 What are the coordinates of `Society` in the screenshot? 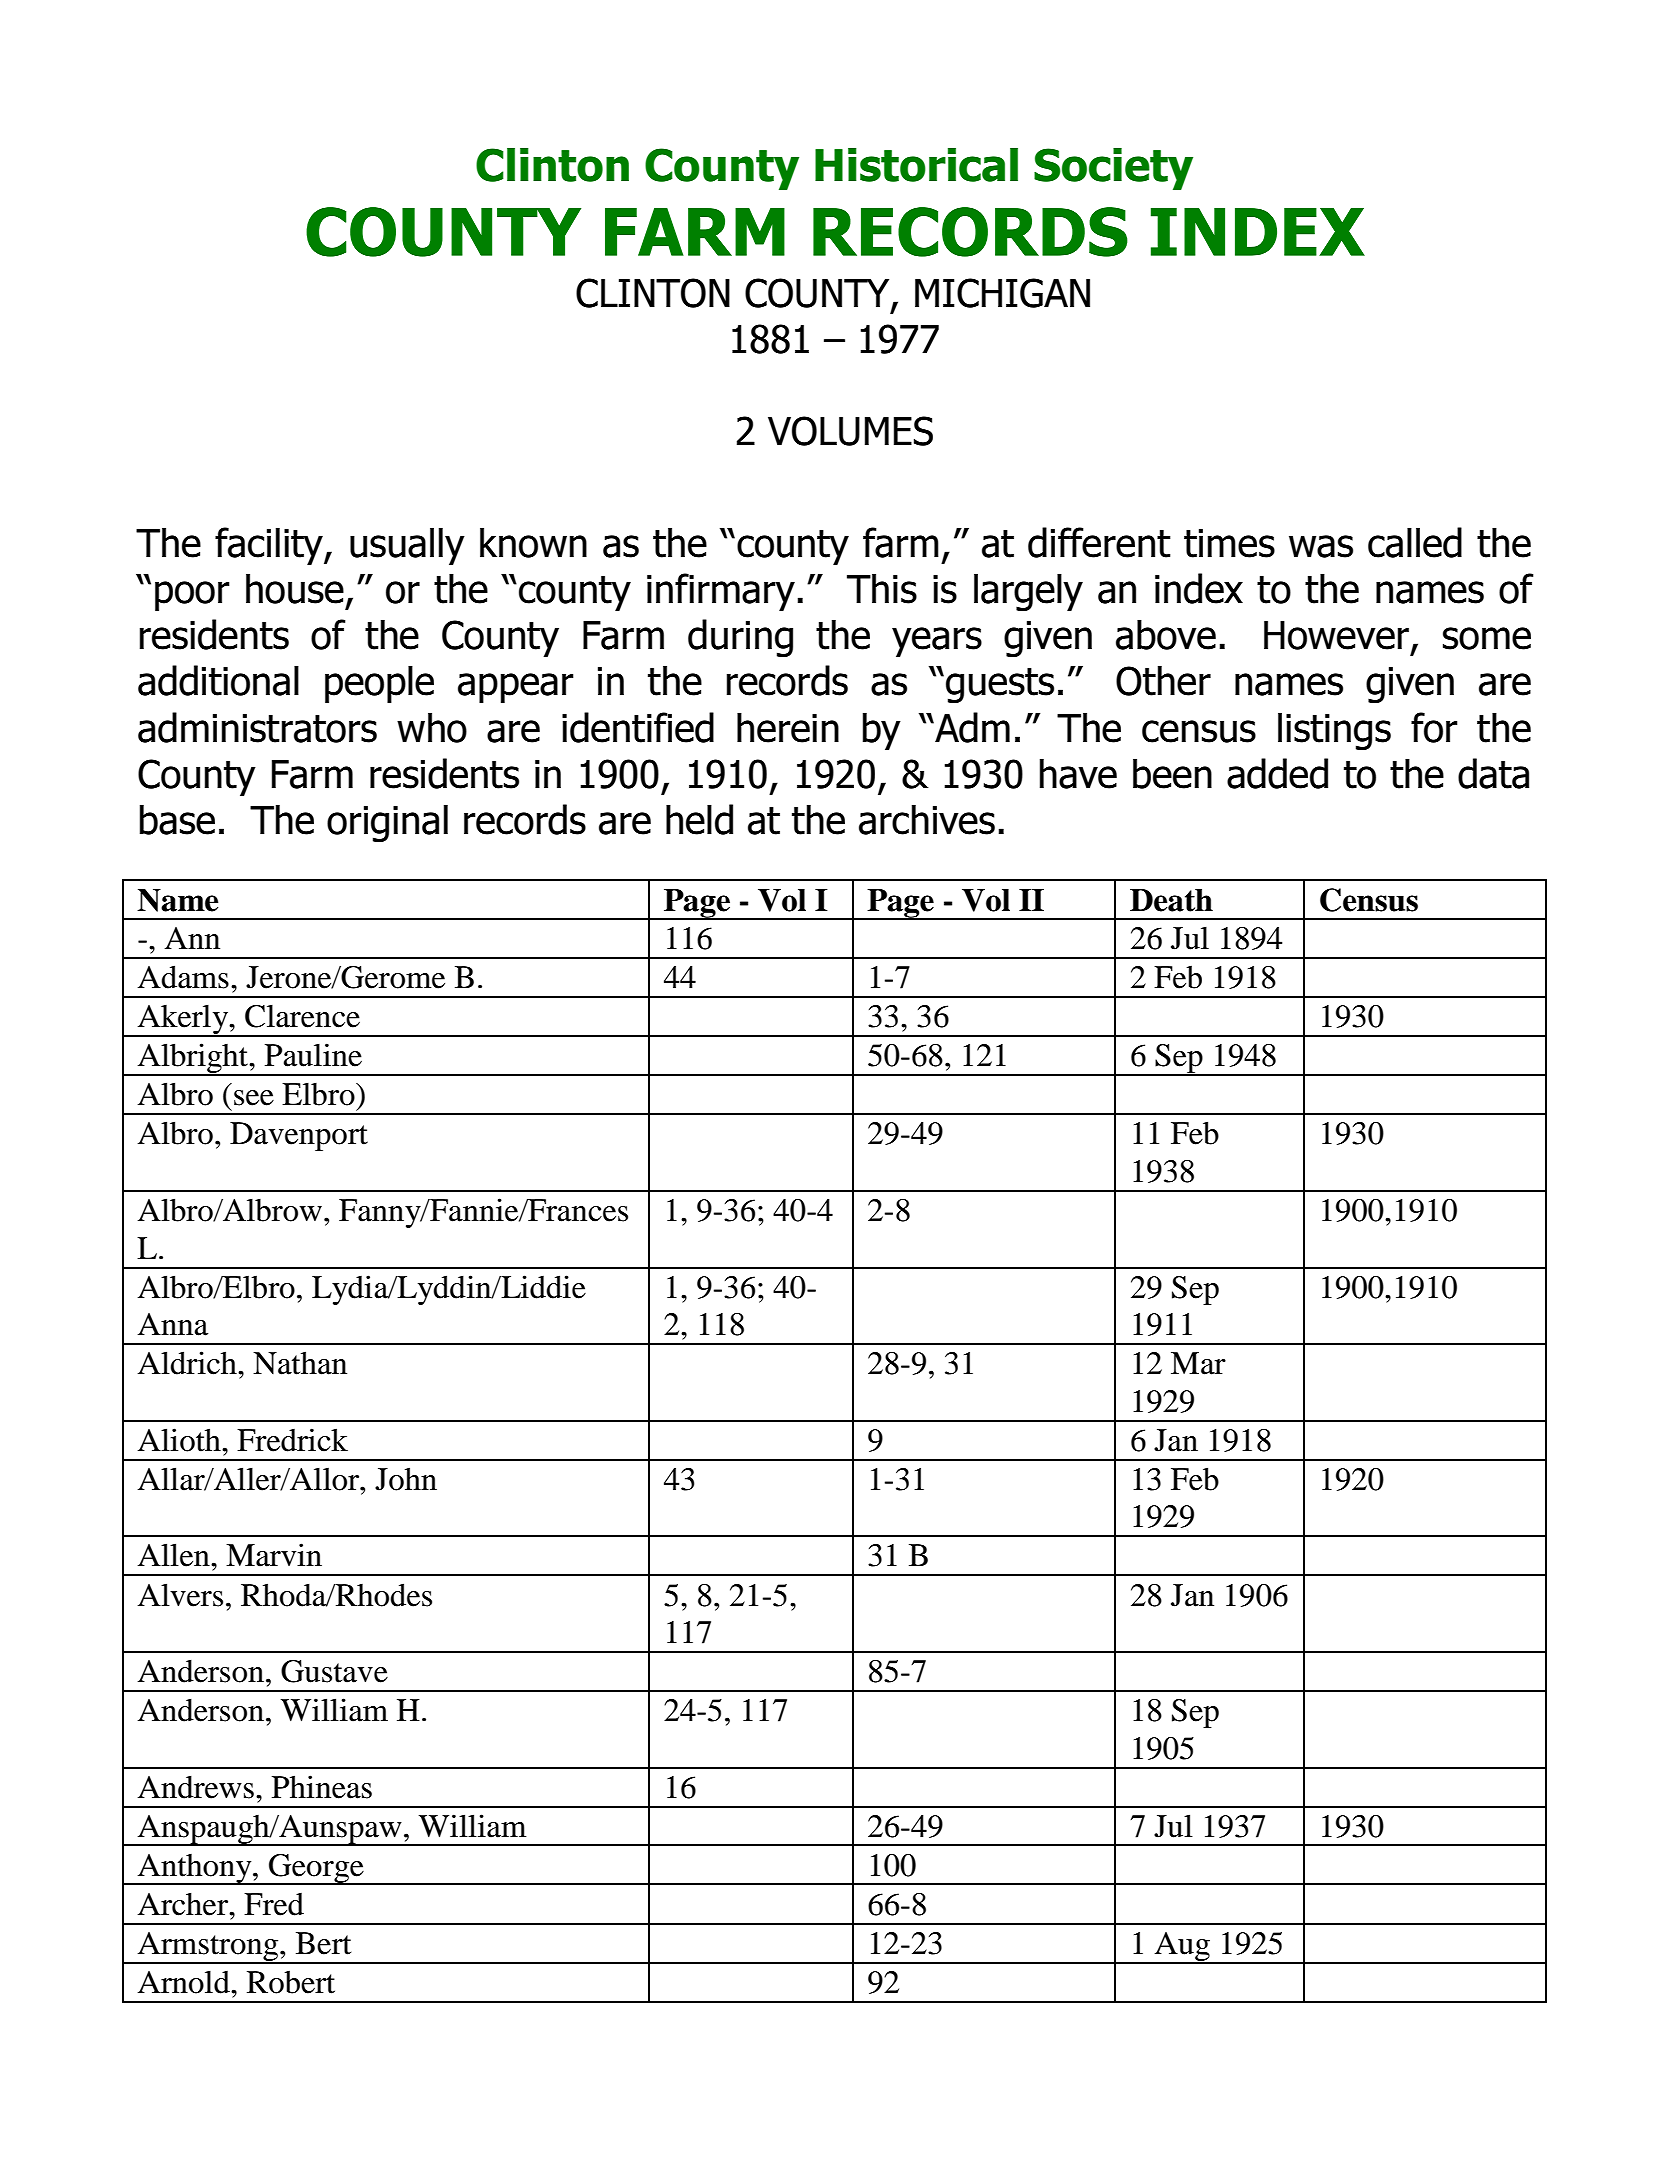 It's located at (1113, 169).
